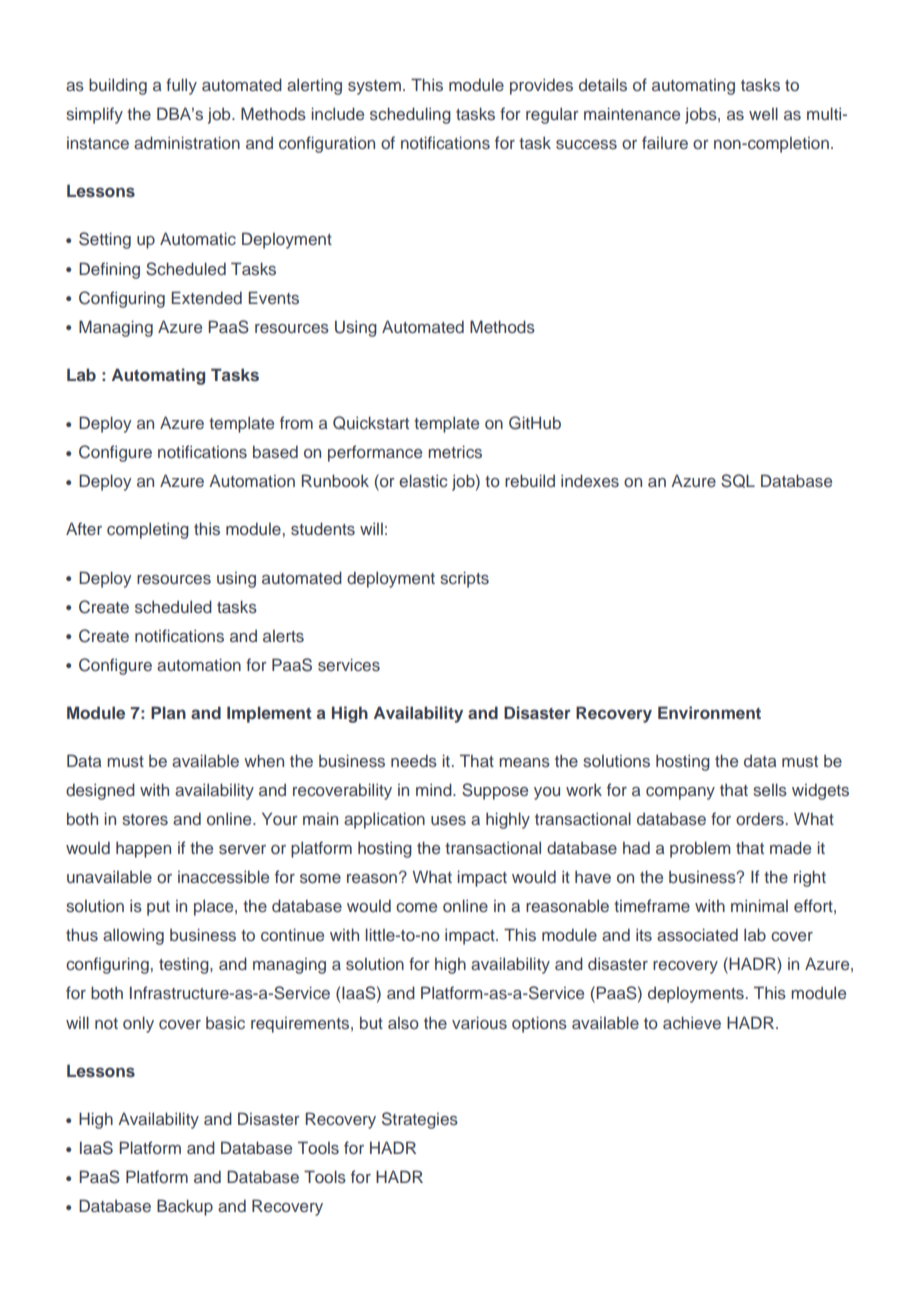  I want to click on fully, so click(181, 86).
